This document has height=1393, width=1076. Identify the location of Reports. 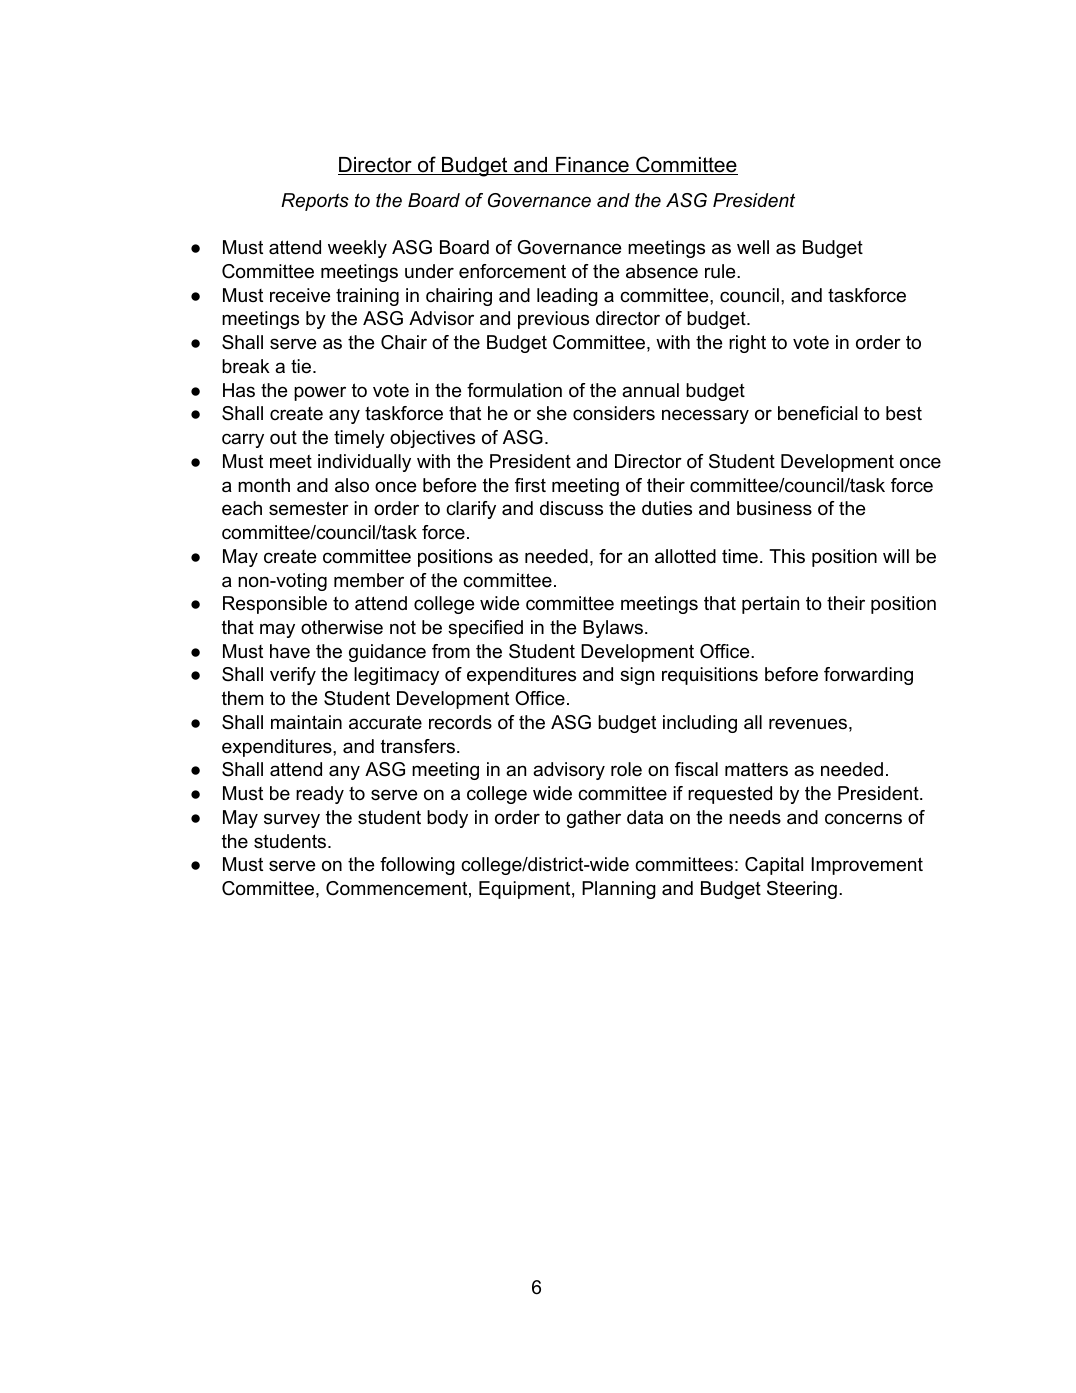
(315, 202).
